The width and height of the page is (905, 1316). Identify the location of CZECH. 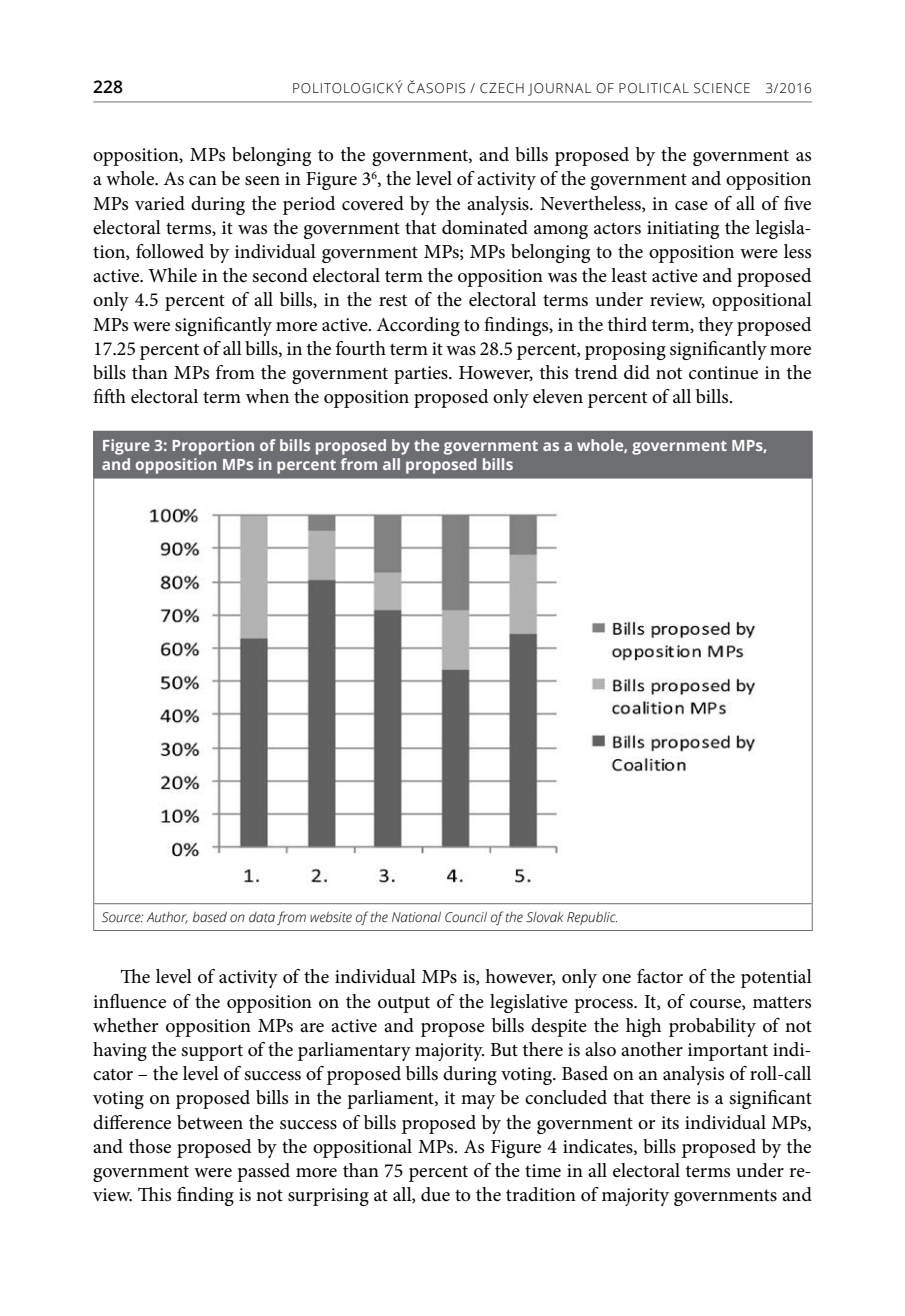
(502, 88).
